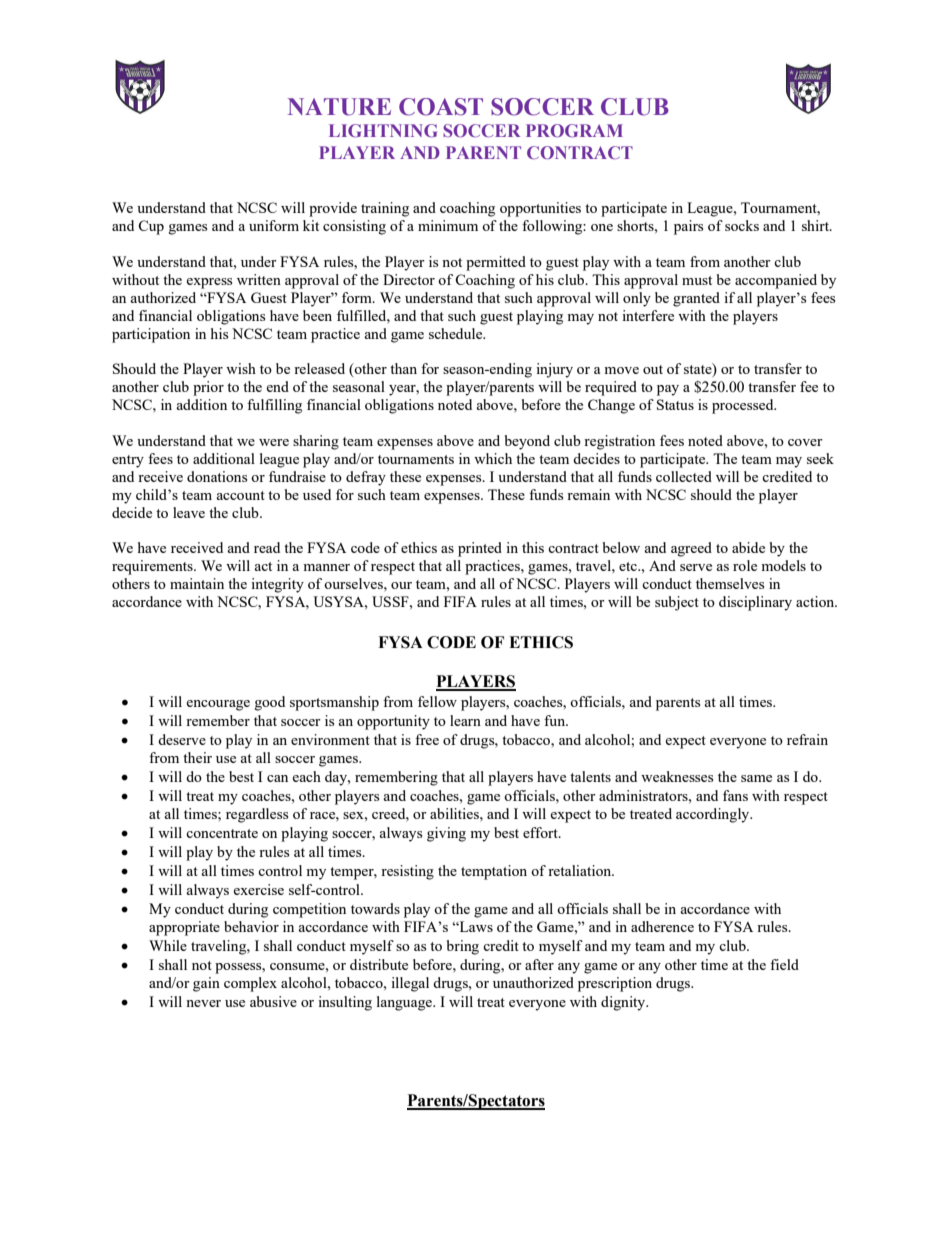 The image size is (952, 1233). Describe the element at coordinates (480, 549) in the page. I see `printed` at that location.
